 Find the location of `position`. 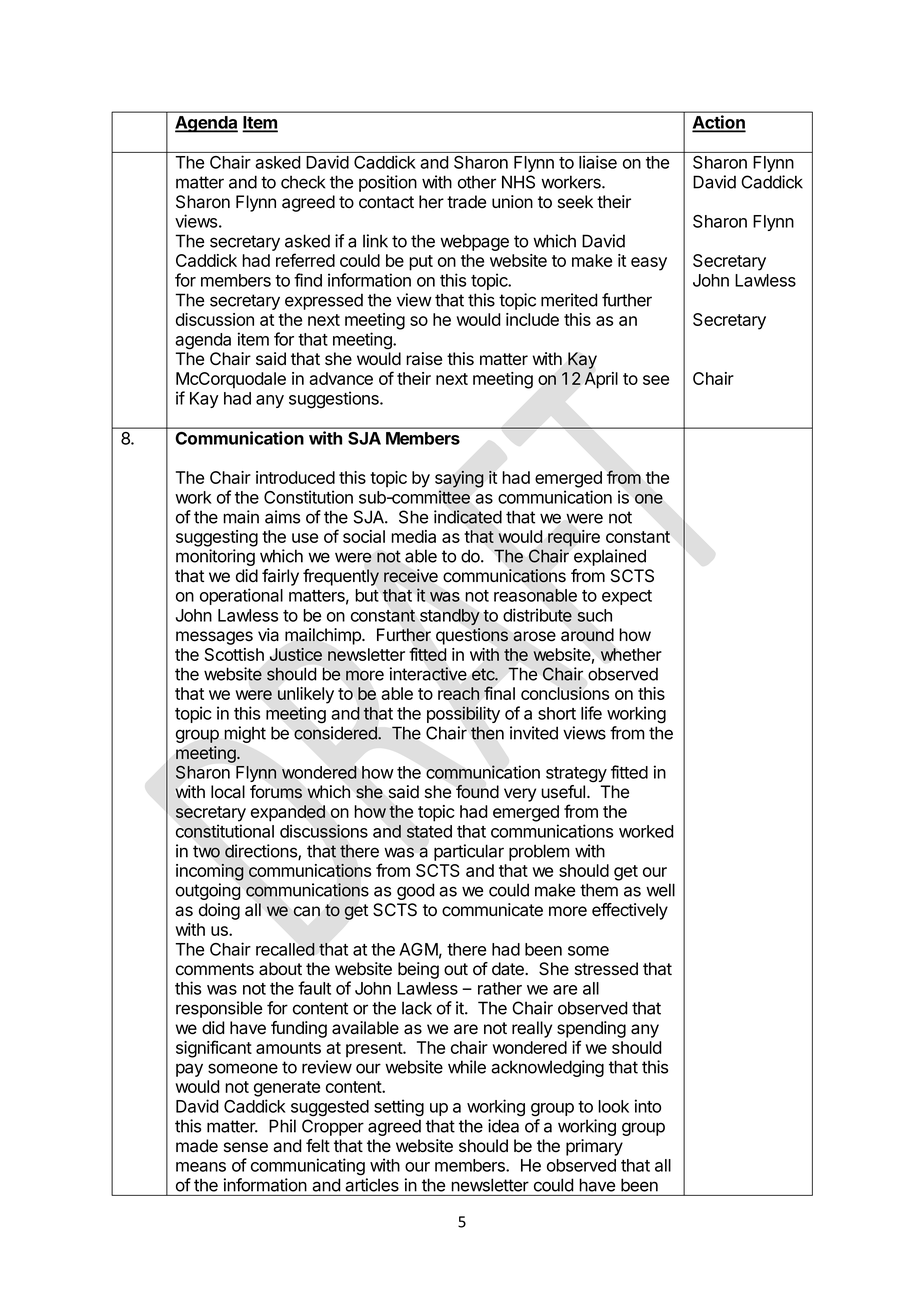

position is located at coordinates (388, 183).
